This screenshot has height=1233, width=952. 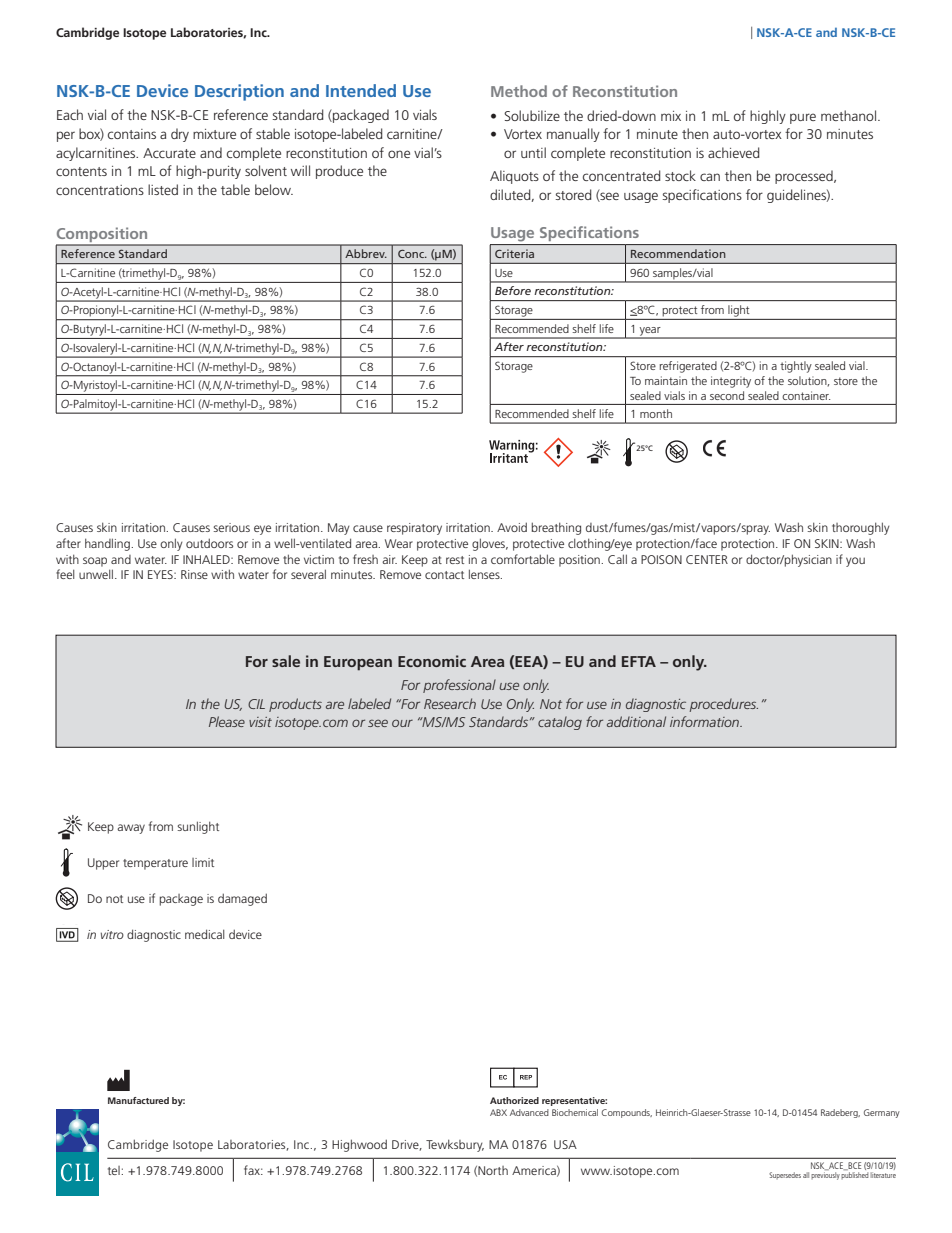 What do you see at coordinates (861, 528) in the screenshot?
I see `thoroughly` at bounding box center [861, 528].
